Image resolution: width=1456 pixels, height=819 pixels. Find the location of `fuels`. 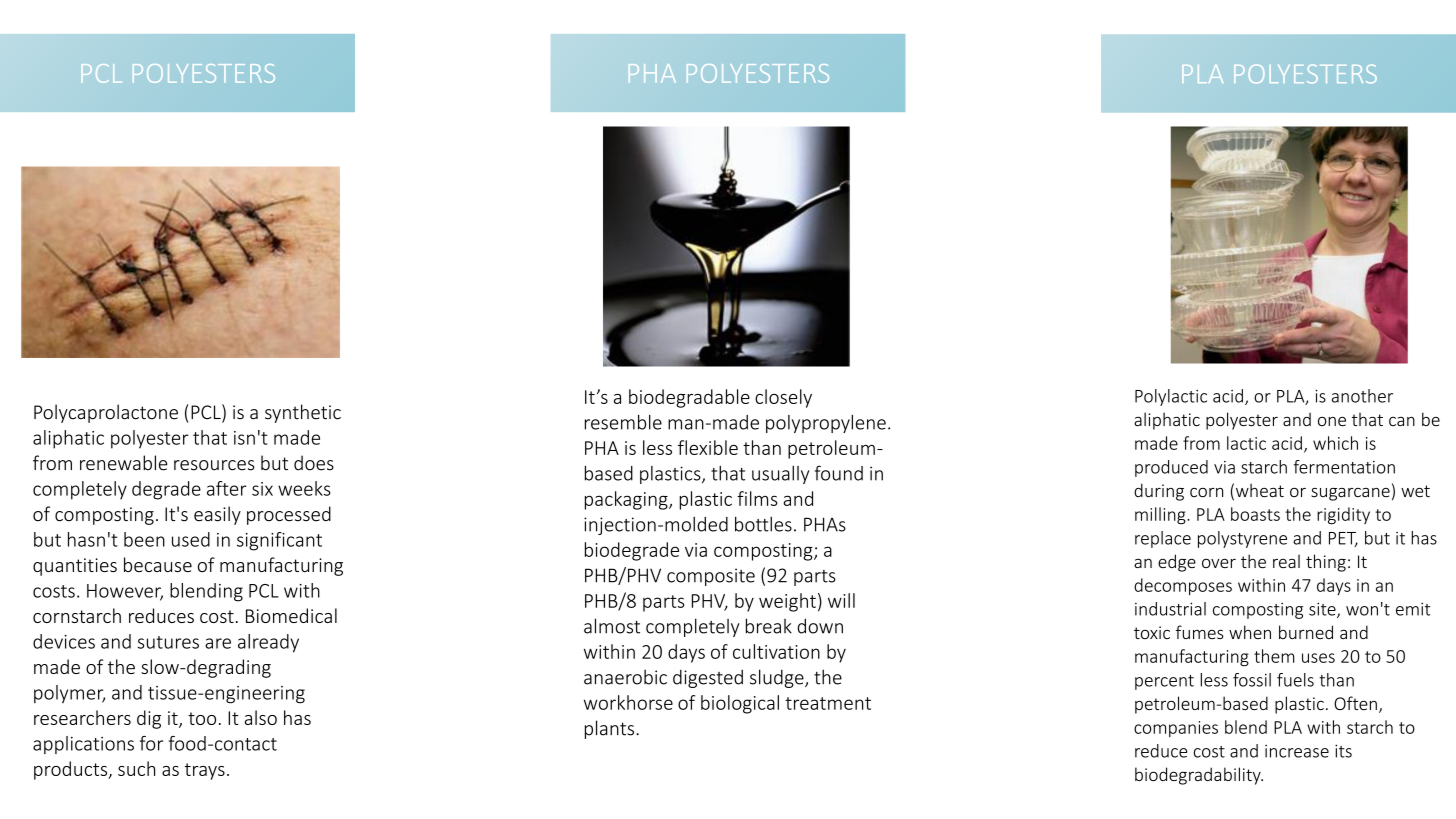

fuels is located at coordinates (1295, 680).
